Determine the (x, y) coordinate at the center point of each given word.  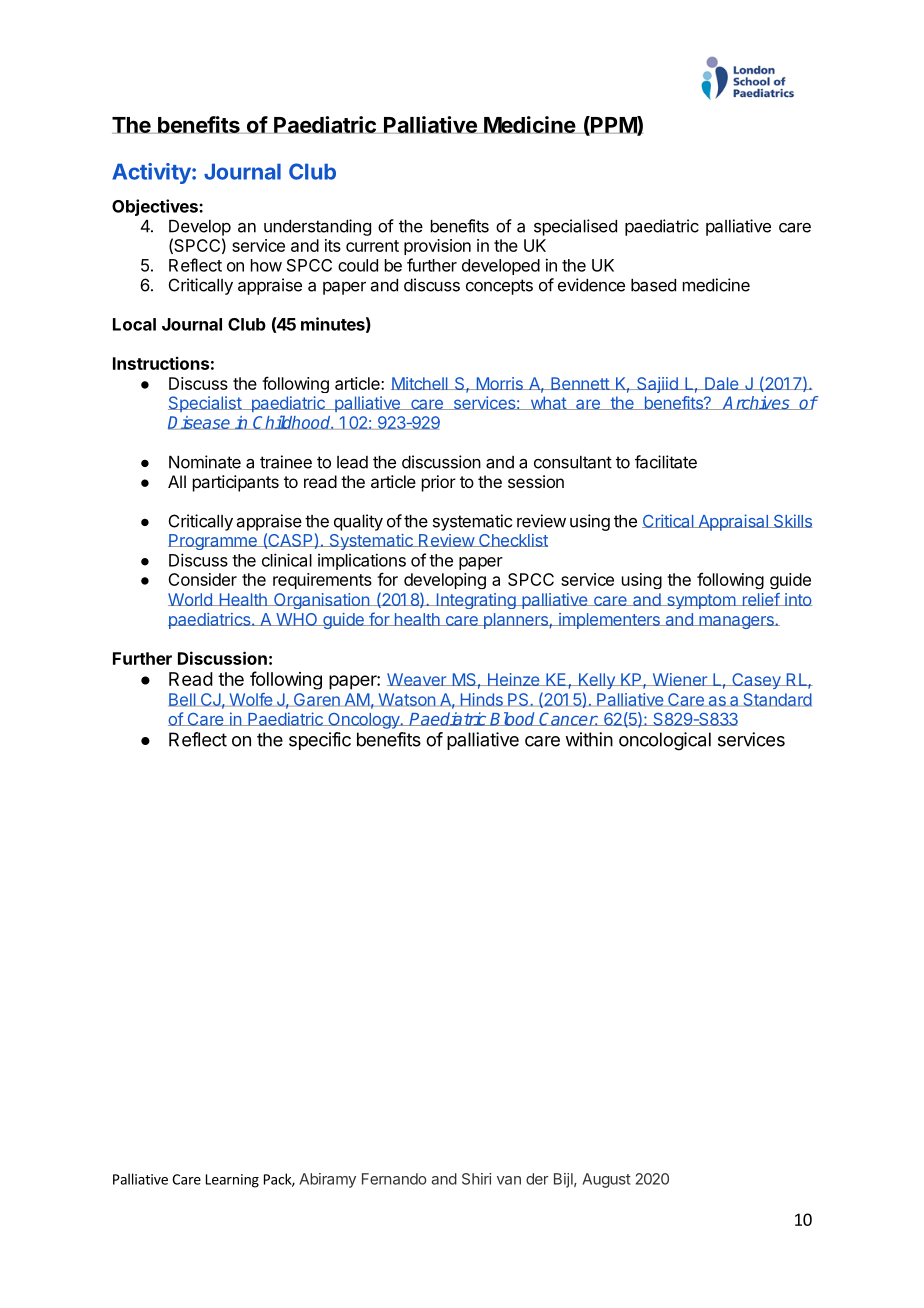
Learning (232, 1181)
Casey (756, 681)
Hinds (481, 700)
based (653, 285)
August (606, 1180)
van (509, 1180)
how (266, 265)
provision (437, 247)
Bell (183, 700)
